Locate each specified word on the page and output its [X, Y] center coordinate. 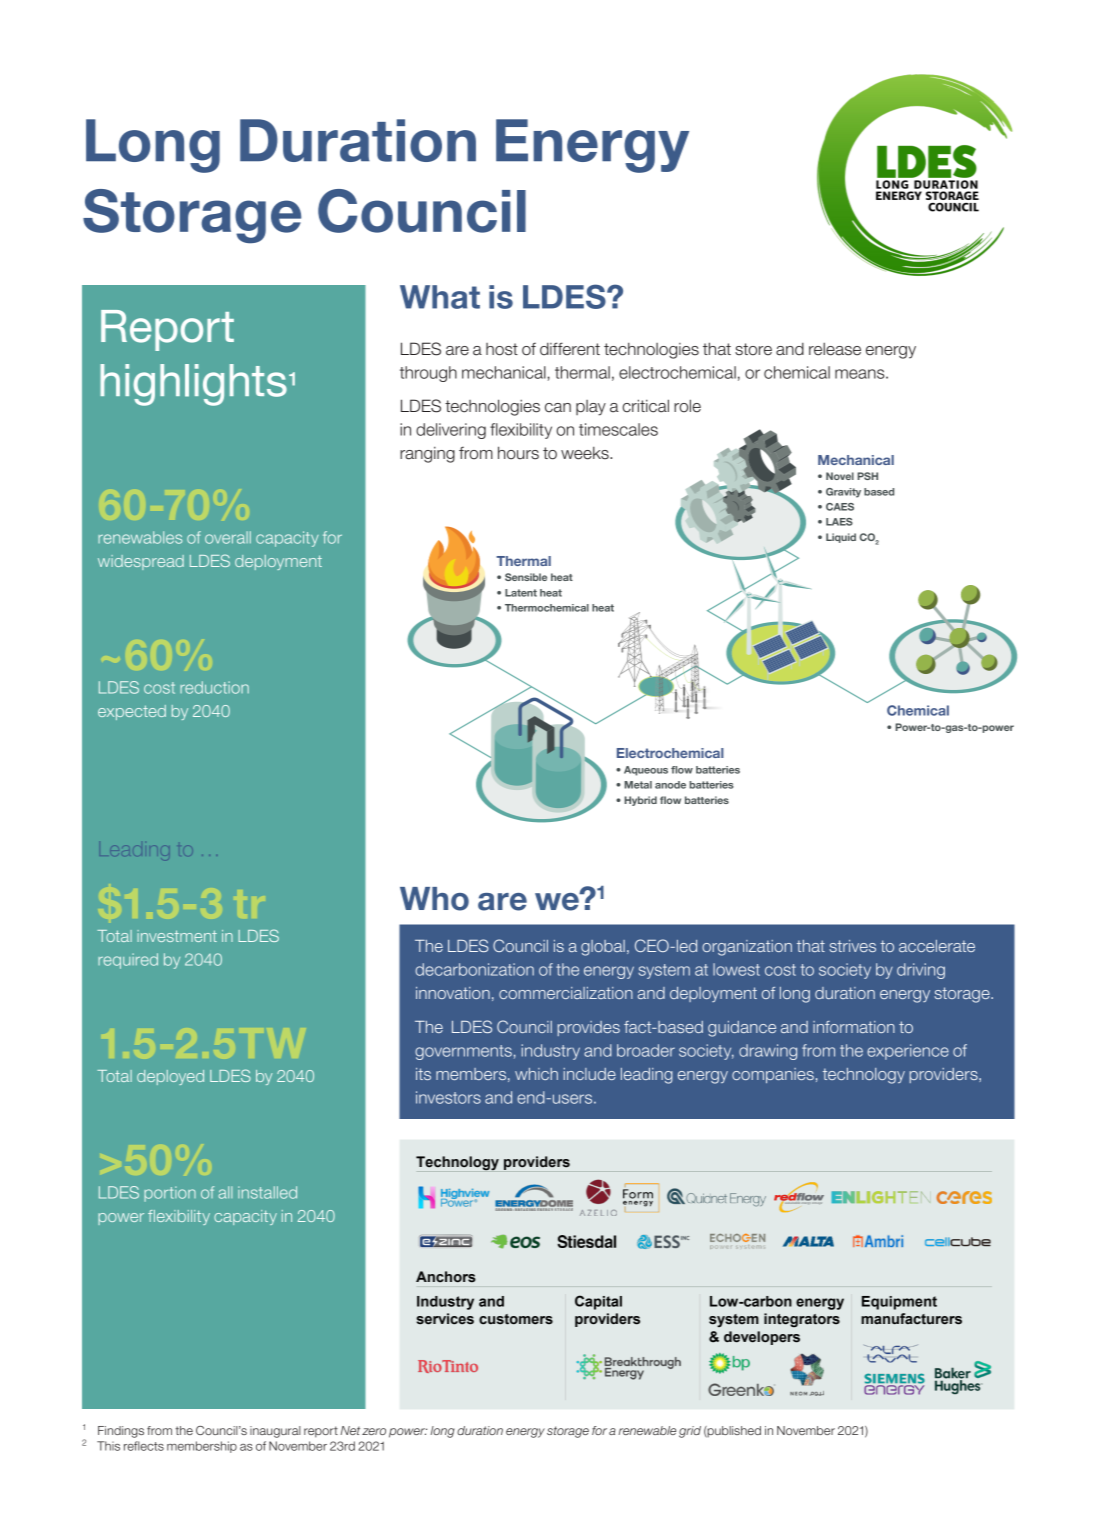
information [854, 1027]
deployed [170, 1077]
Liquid [841, 538]
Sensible [526, 577]
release [835, 349]
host [502, 349]
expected [132, 712]
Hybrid [640, 801]
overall [228, 537]
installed [267, 1192]
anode [670, 785]
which [536, 1074]
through [428, 374]
